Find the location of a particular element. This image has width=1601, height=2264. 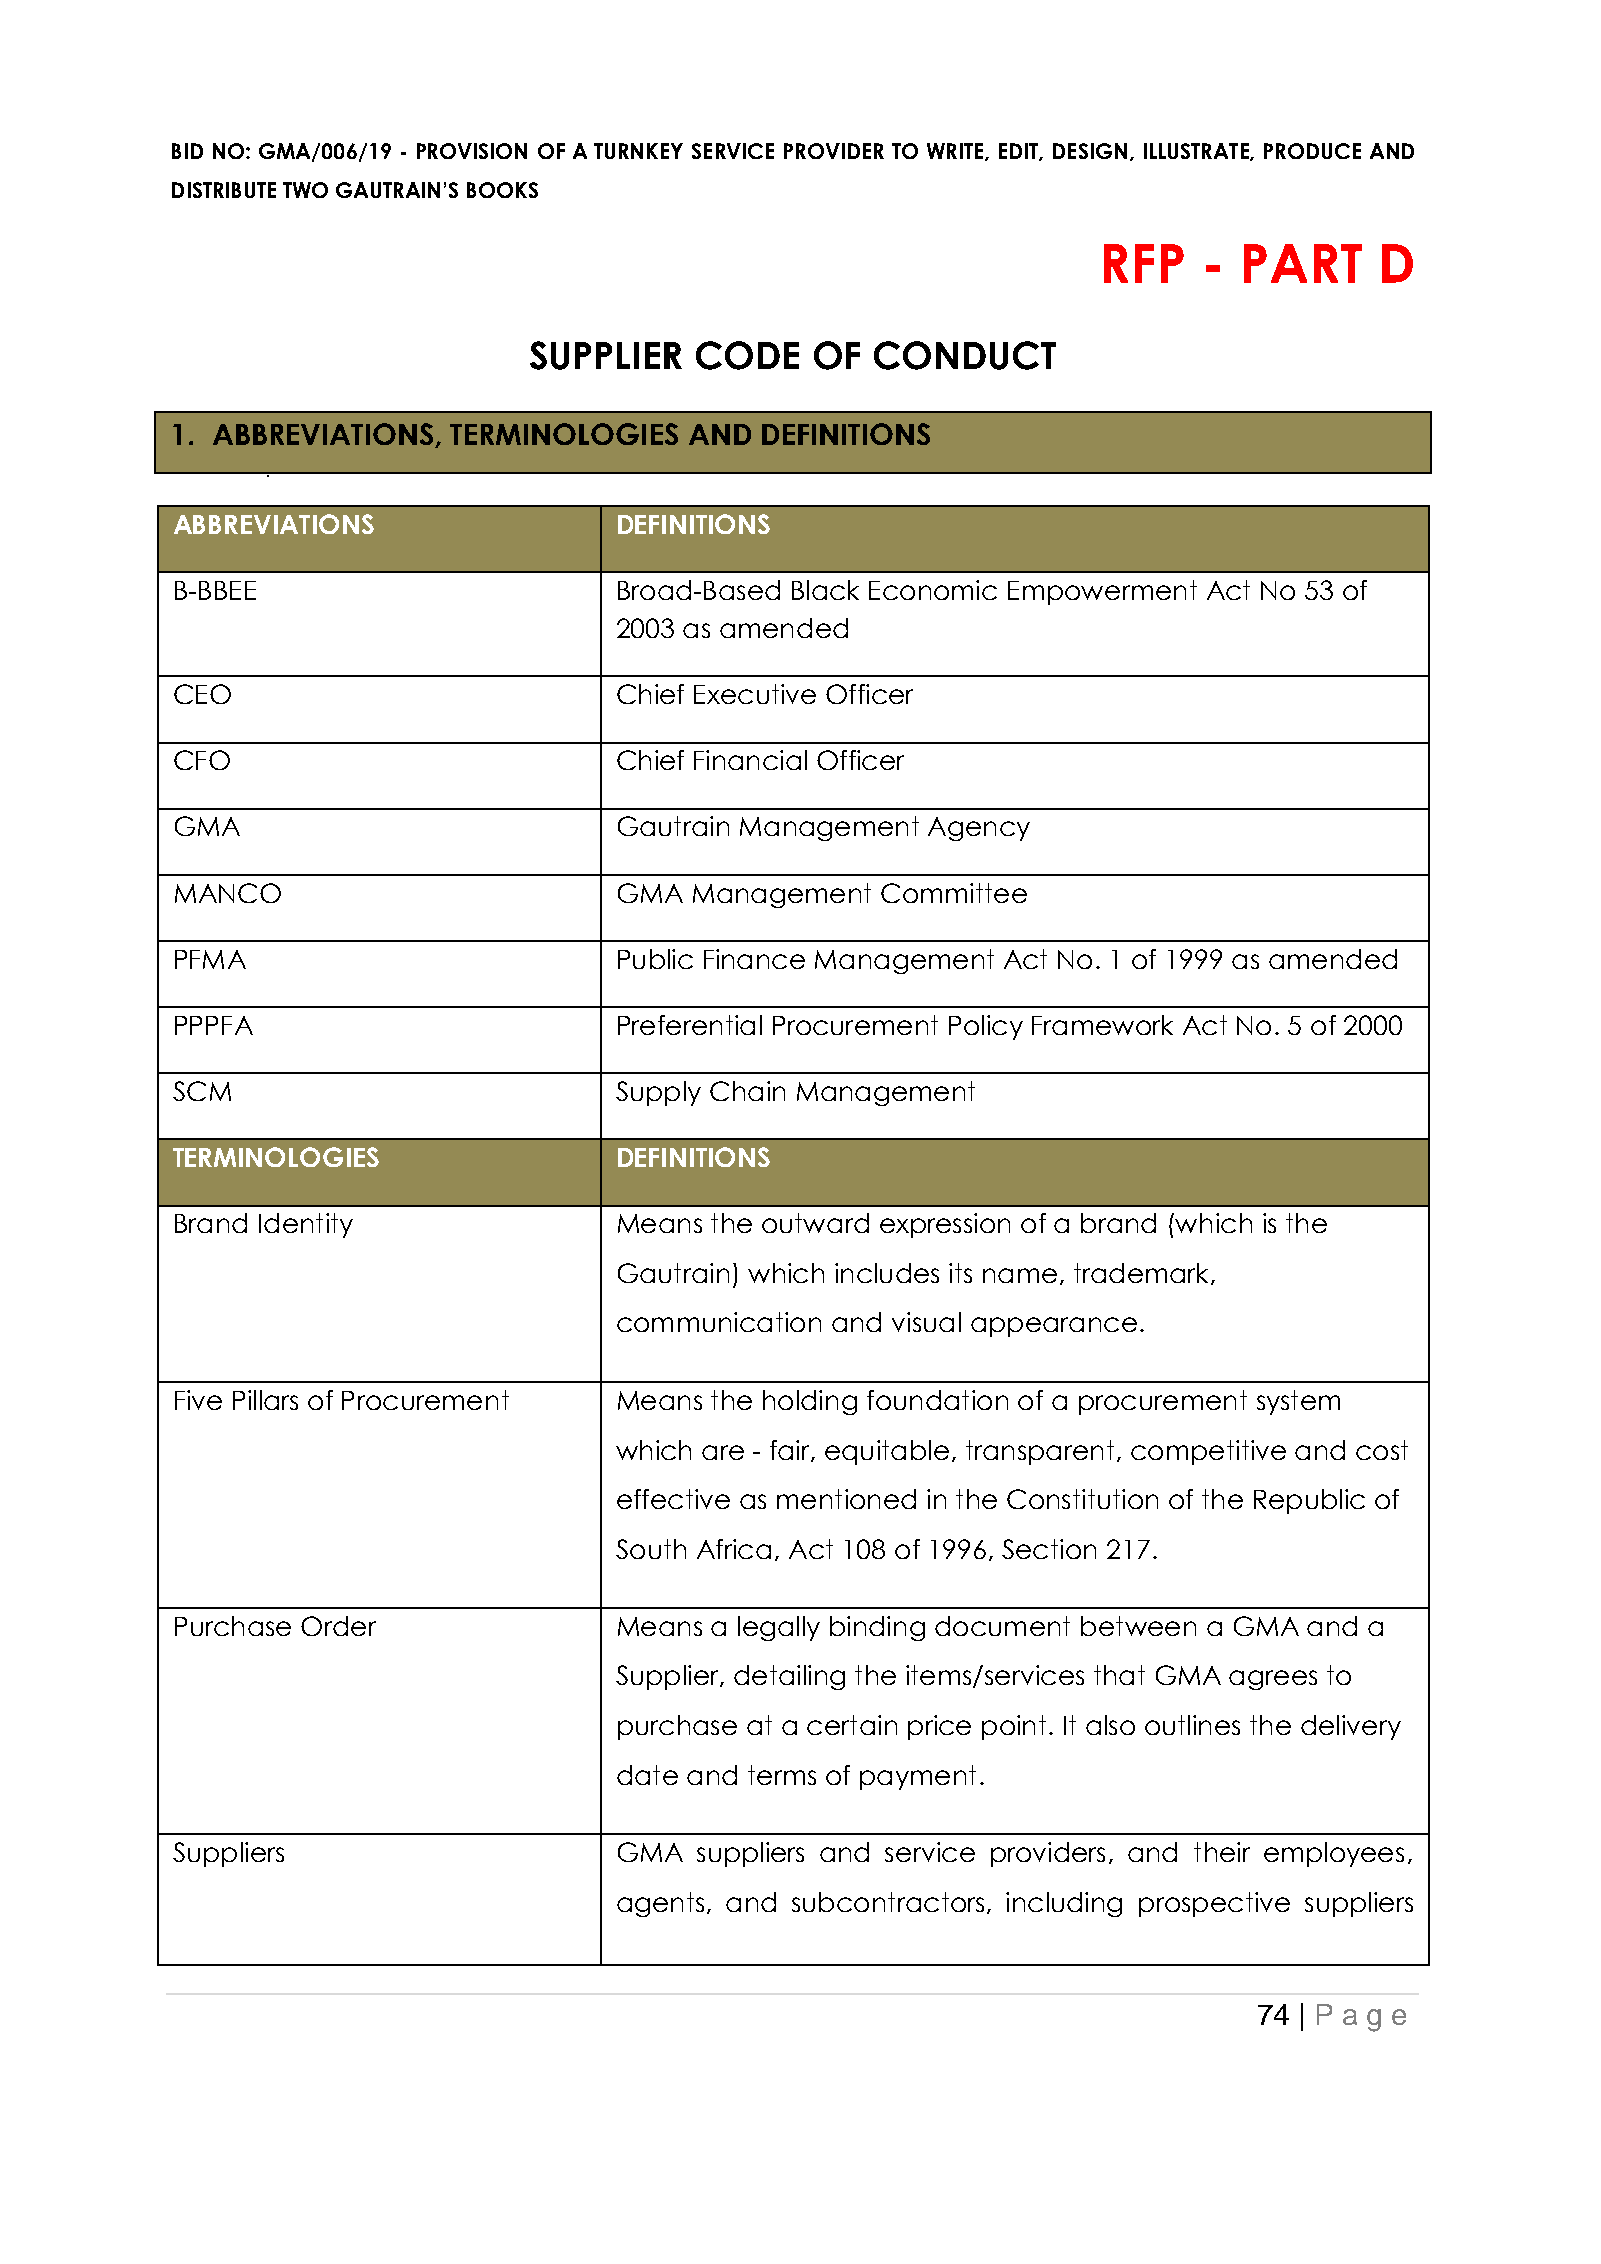

their is located at coordinates (1222, 1852).
